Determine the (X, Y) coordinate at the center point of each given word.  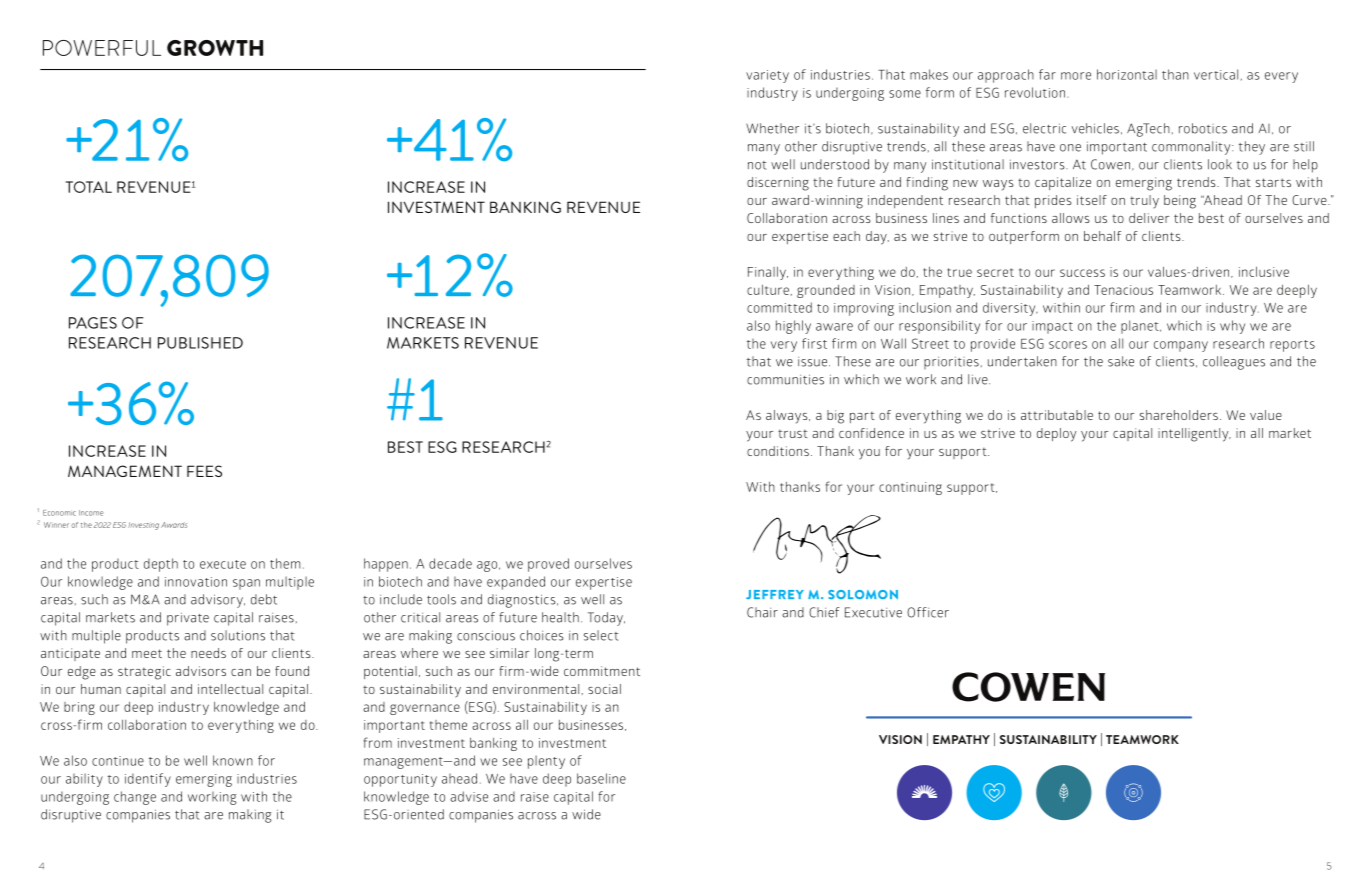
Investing (143, 526)
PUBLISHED (200, 343)
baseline (601, 778)
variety (767, 76)
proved (548, 565)
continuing (910, 488)
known (233, 760)
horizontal (1127, 74)
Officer (928, 612)
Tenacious (1123, 290)
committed (779, 307)
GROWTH (215, 48)
